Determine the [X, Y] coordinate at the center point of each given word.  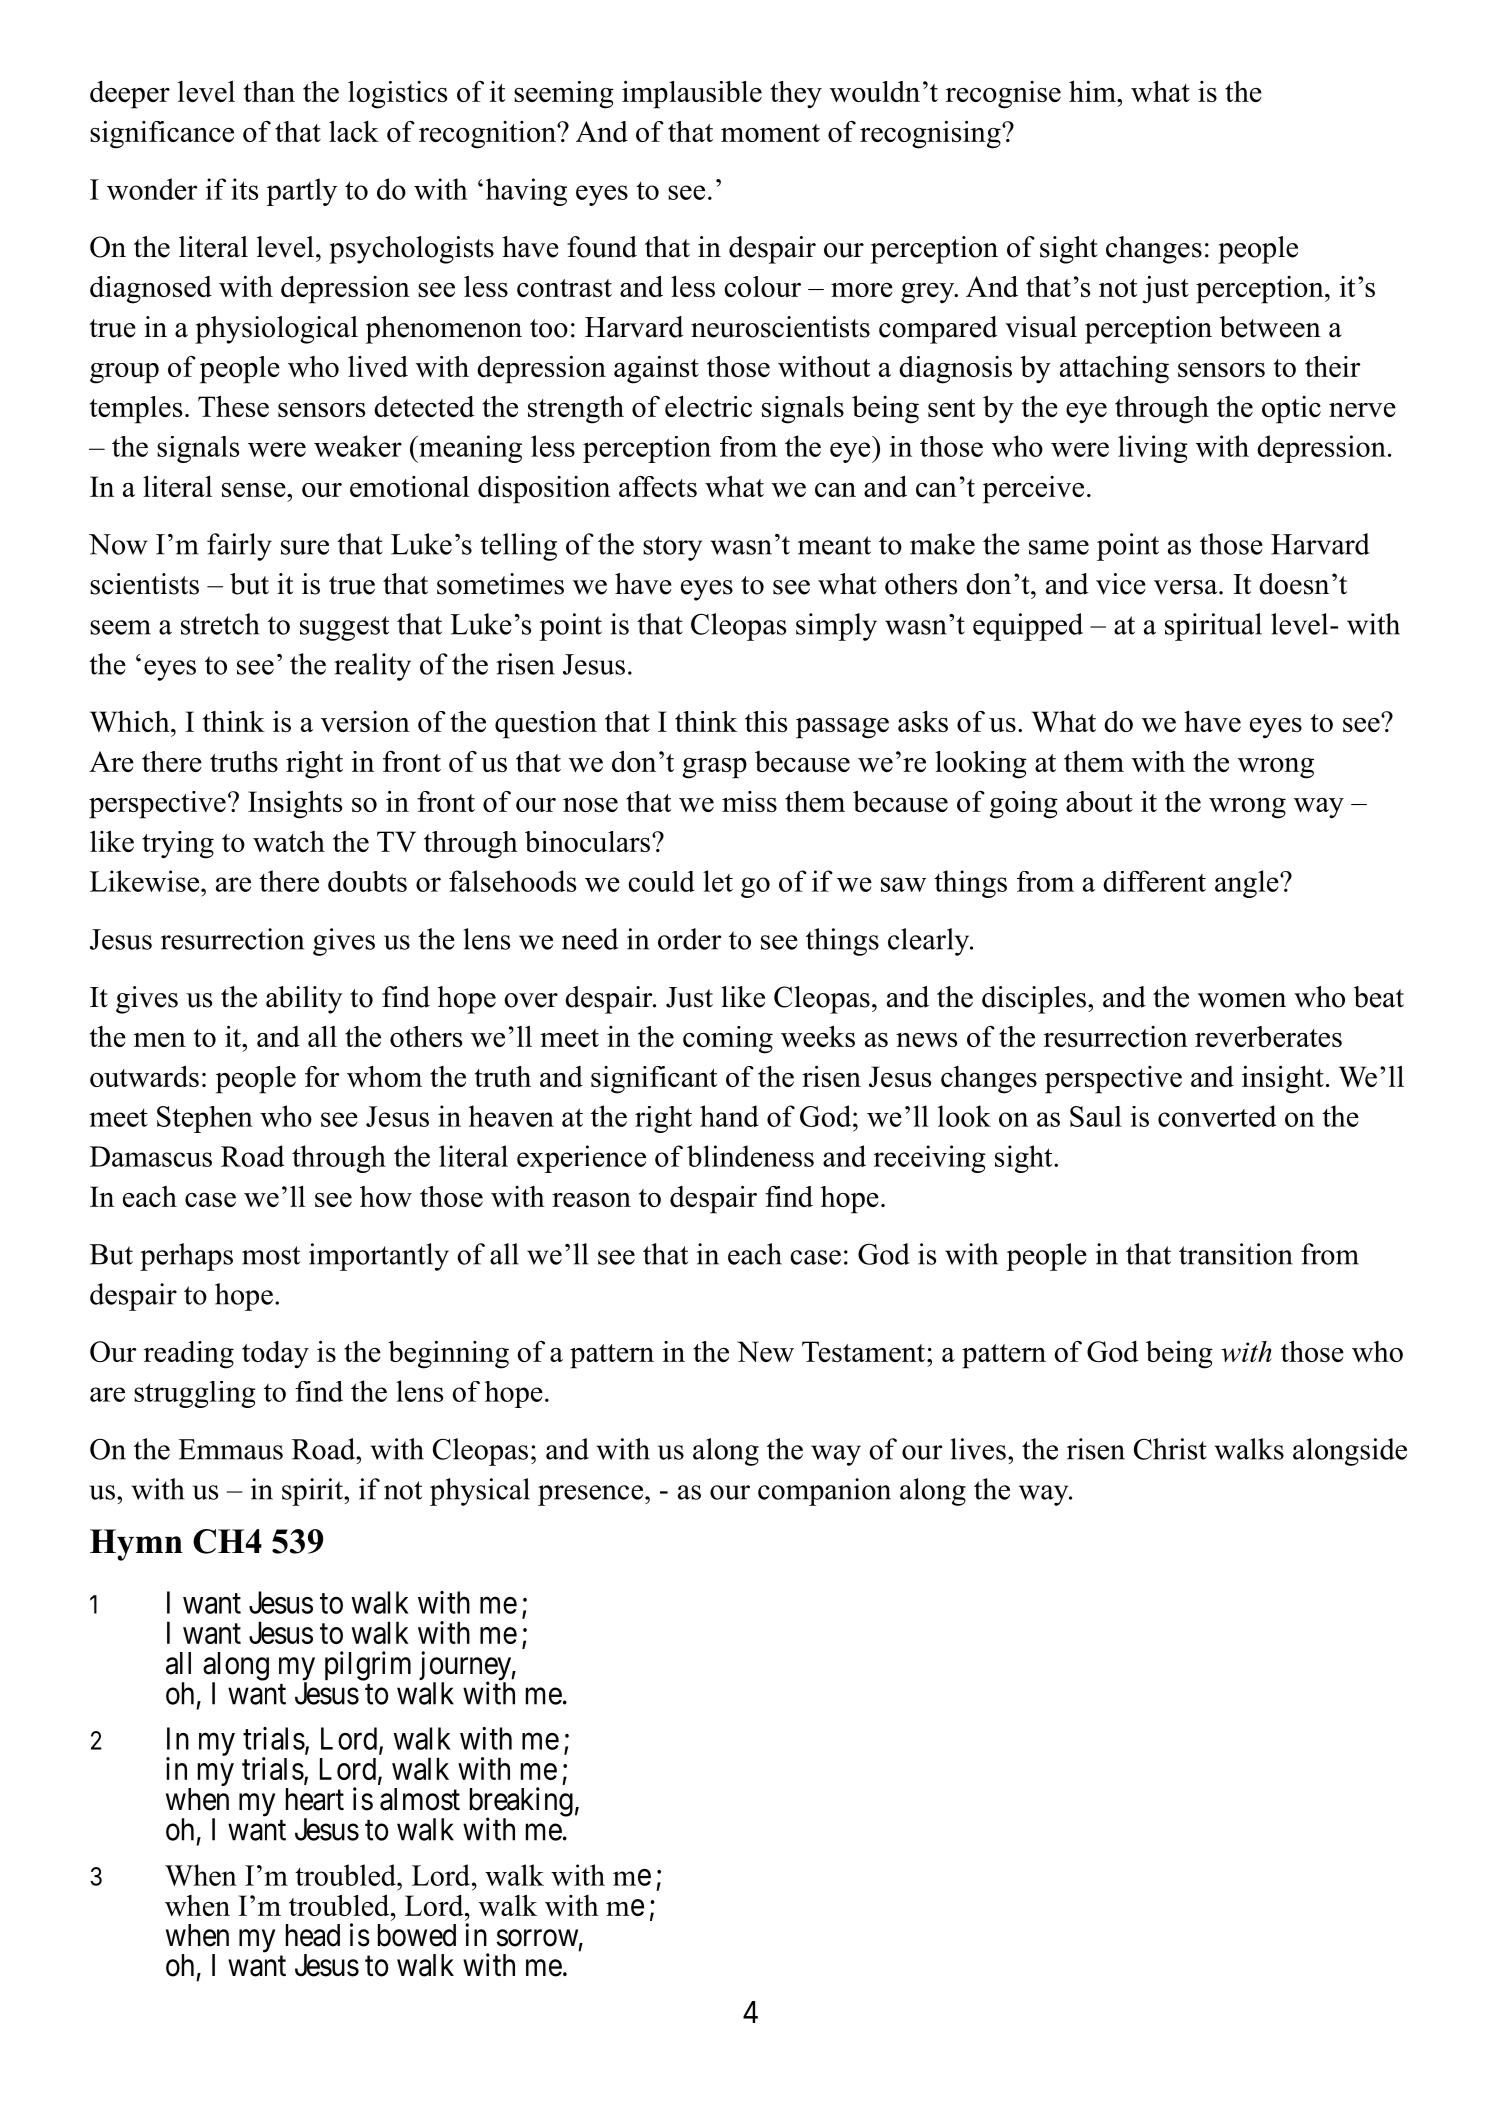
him [1093, 91]
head [313, 1935]
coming [728, 1040]
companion [824, 1492]
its [244, 189]
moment [770, 133]
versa [1187, 587]
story [672, 548]
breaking [521, 1803]
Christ [1170, 1449]
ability [304, 1000]
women [1242, 1000]
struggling [195, 1394]
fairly [239, 547]
